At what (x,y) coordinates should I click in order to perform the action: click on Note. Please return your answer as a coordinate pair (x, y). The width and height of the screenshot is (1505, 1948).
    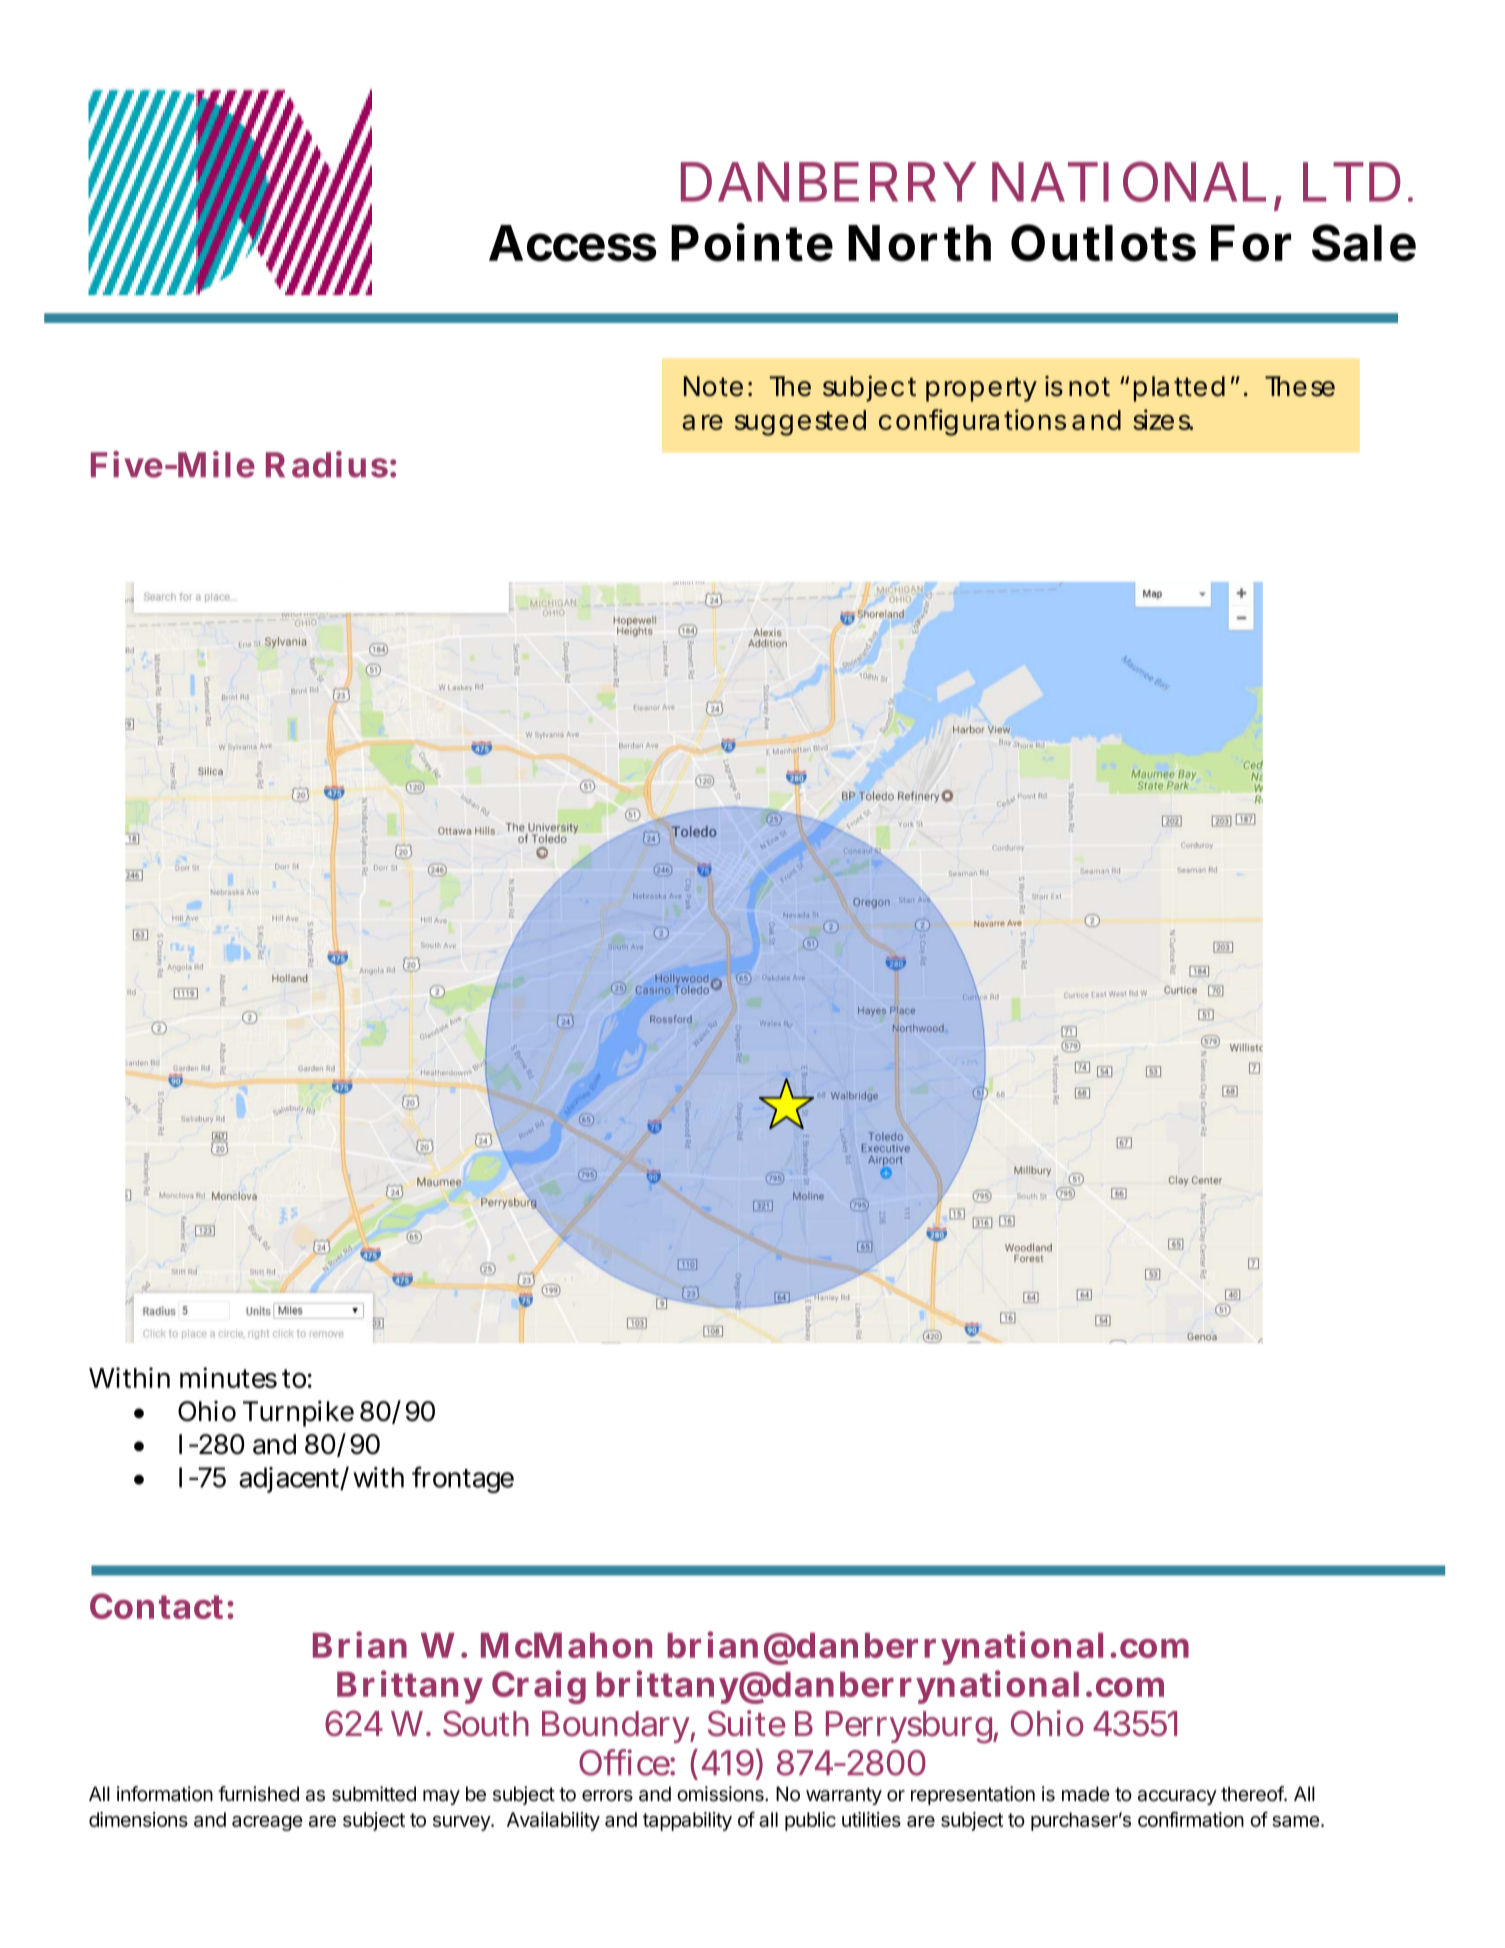
    Looking at the image, I should click on (713, 386).
